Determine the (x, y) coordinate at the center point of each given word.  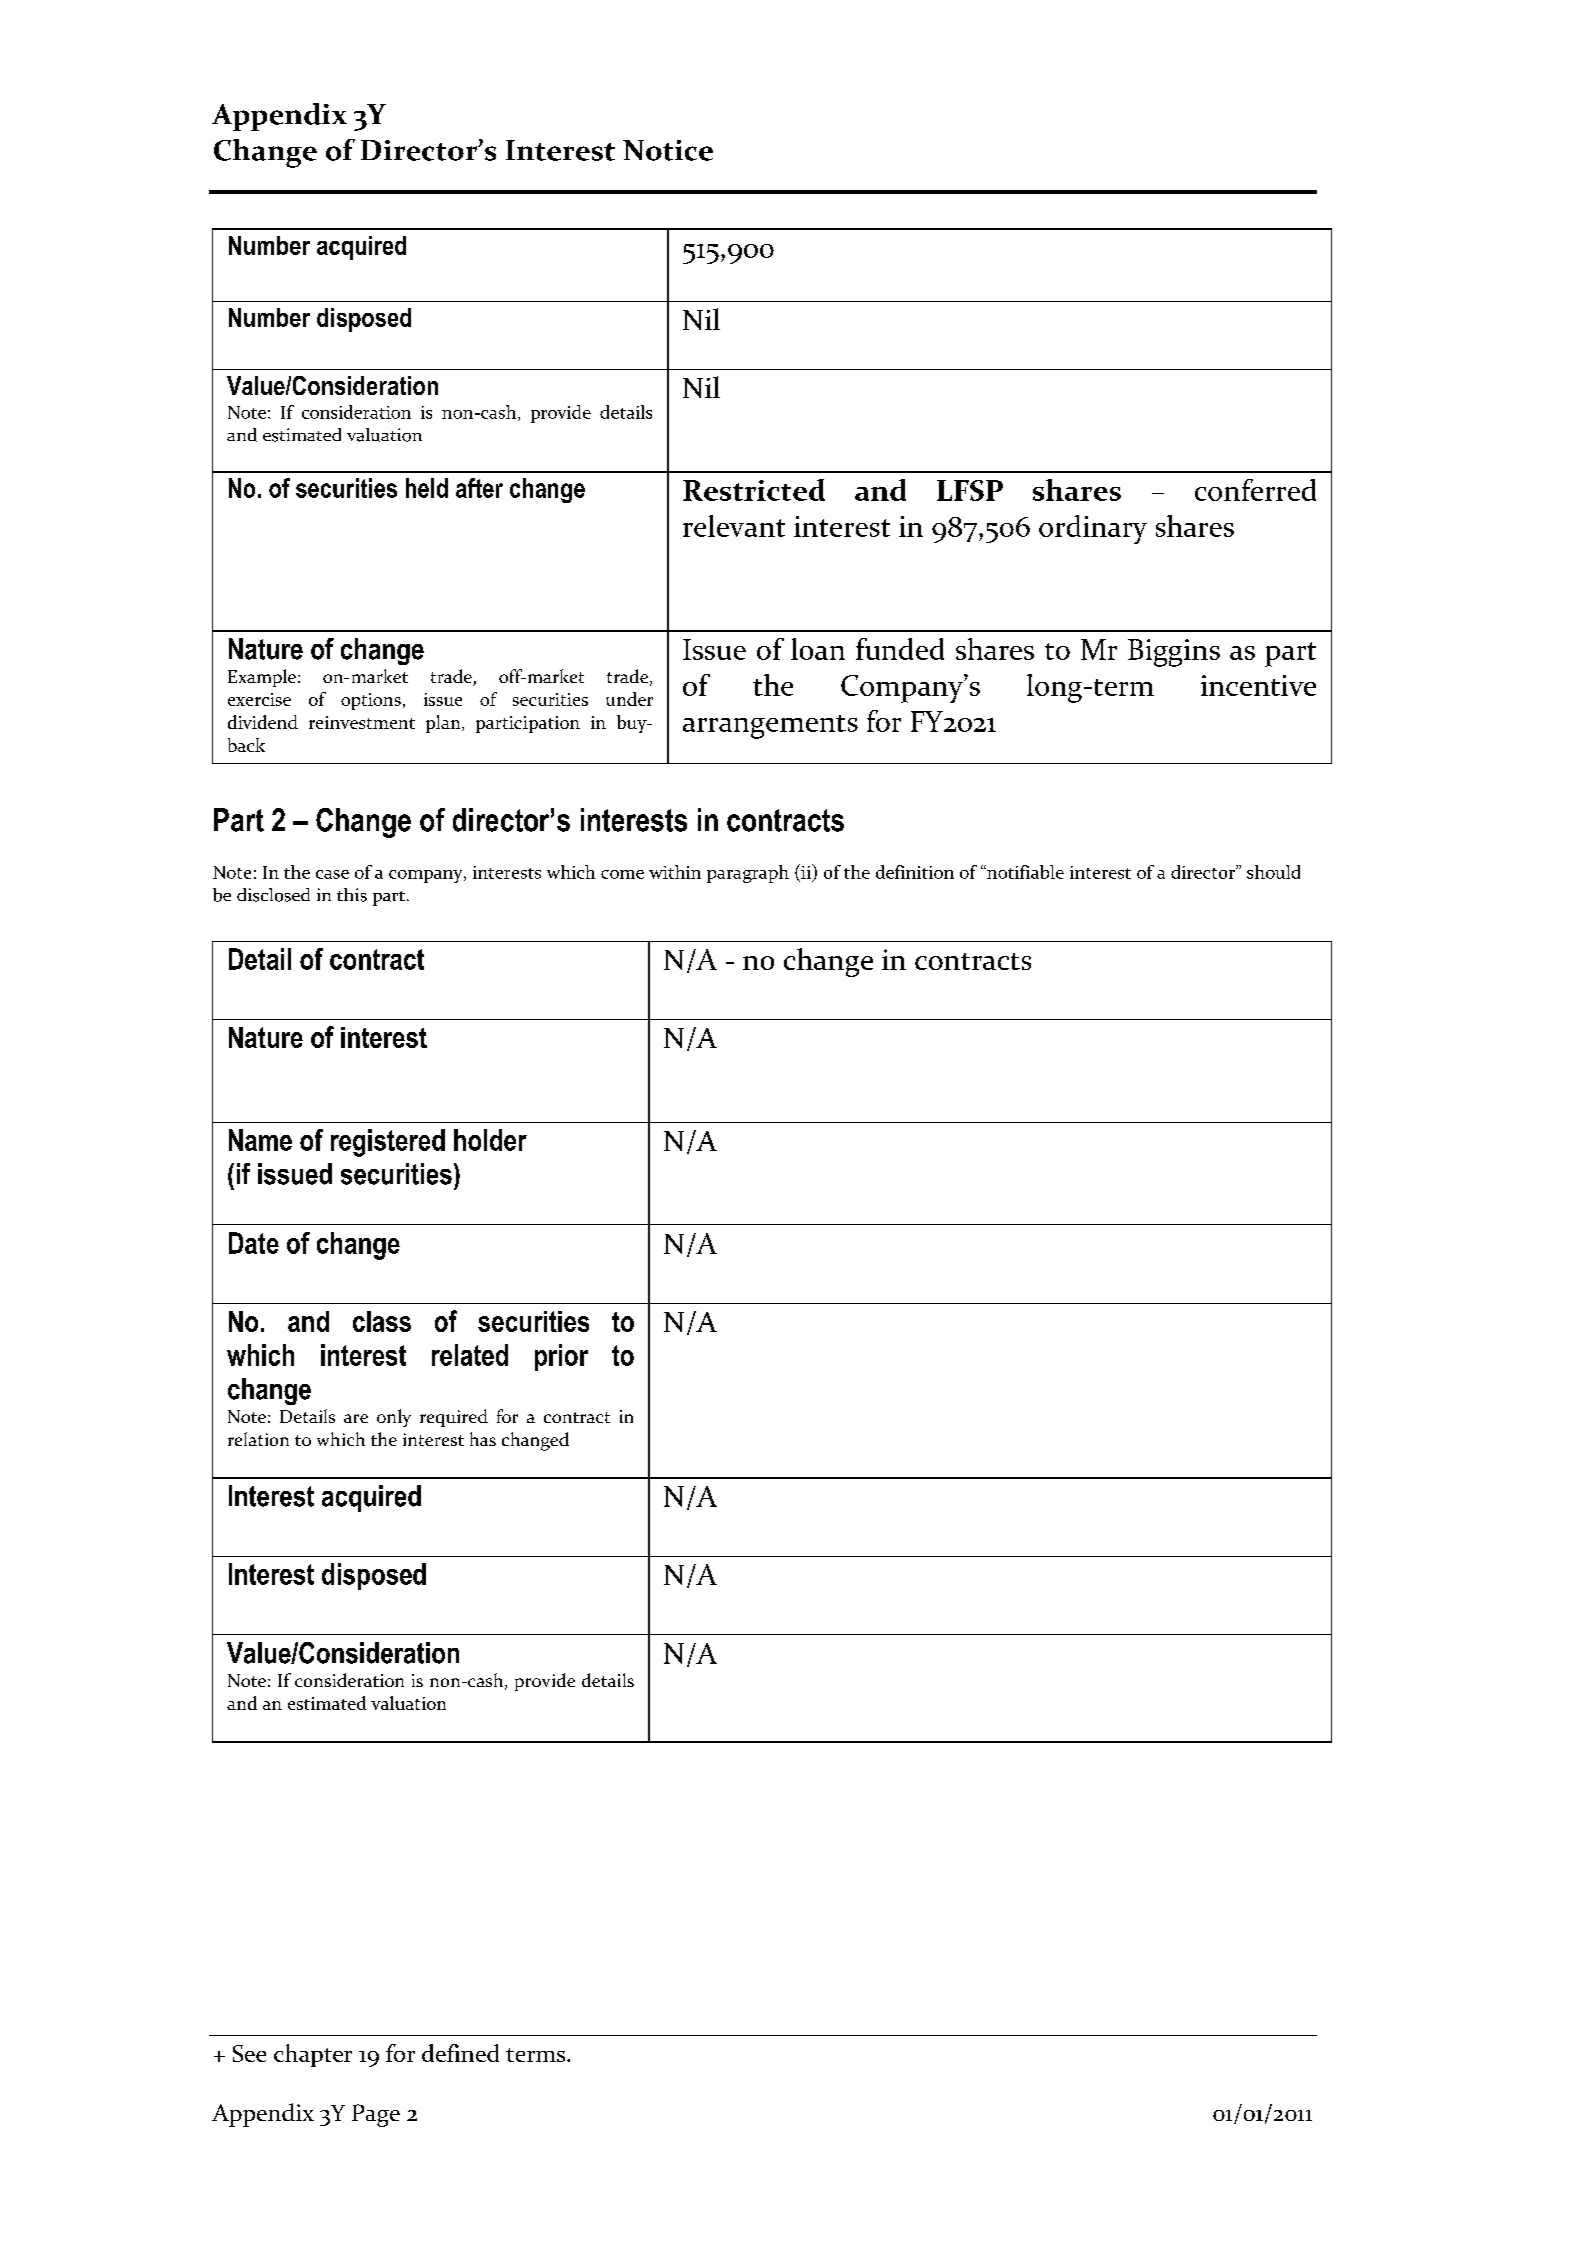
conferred (1255, 490)
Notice (668, 150)
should (1273, 872)
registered (388, 1143)
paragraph (748, 874)
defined (460, 2053)
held (427, 488)
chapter (313, 2055)
